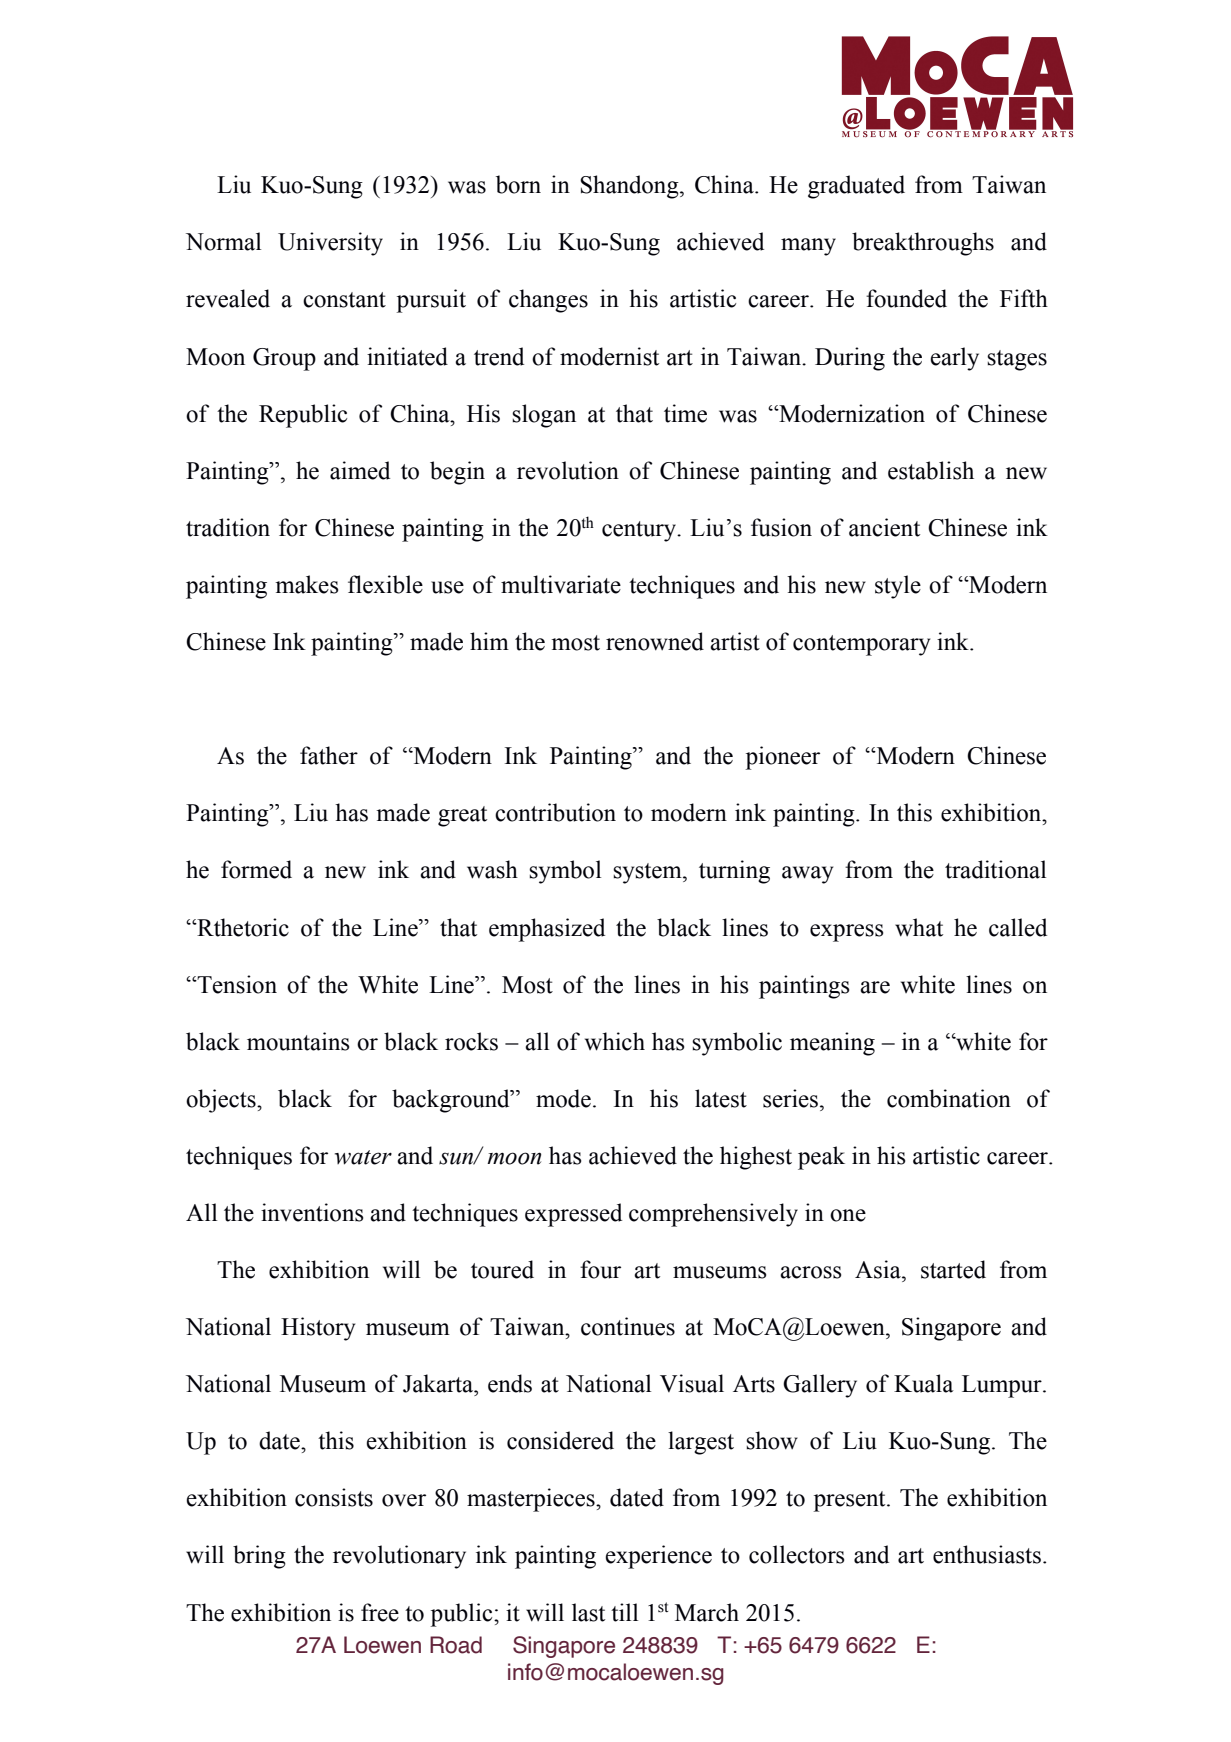  What do you see at coordinates (547, 930) in the page?
I see `emphasized` at bounding box center [547, 930].
